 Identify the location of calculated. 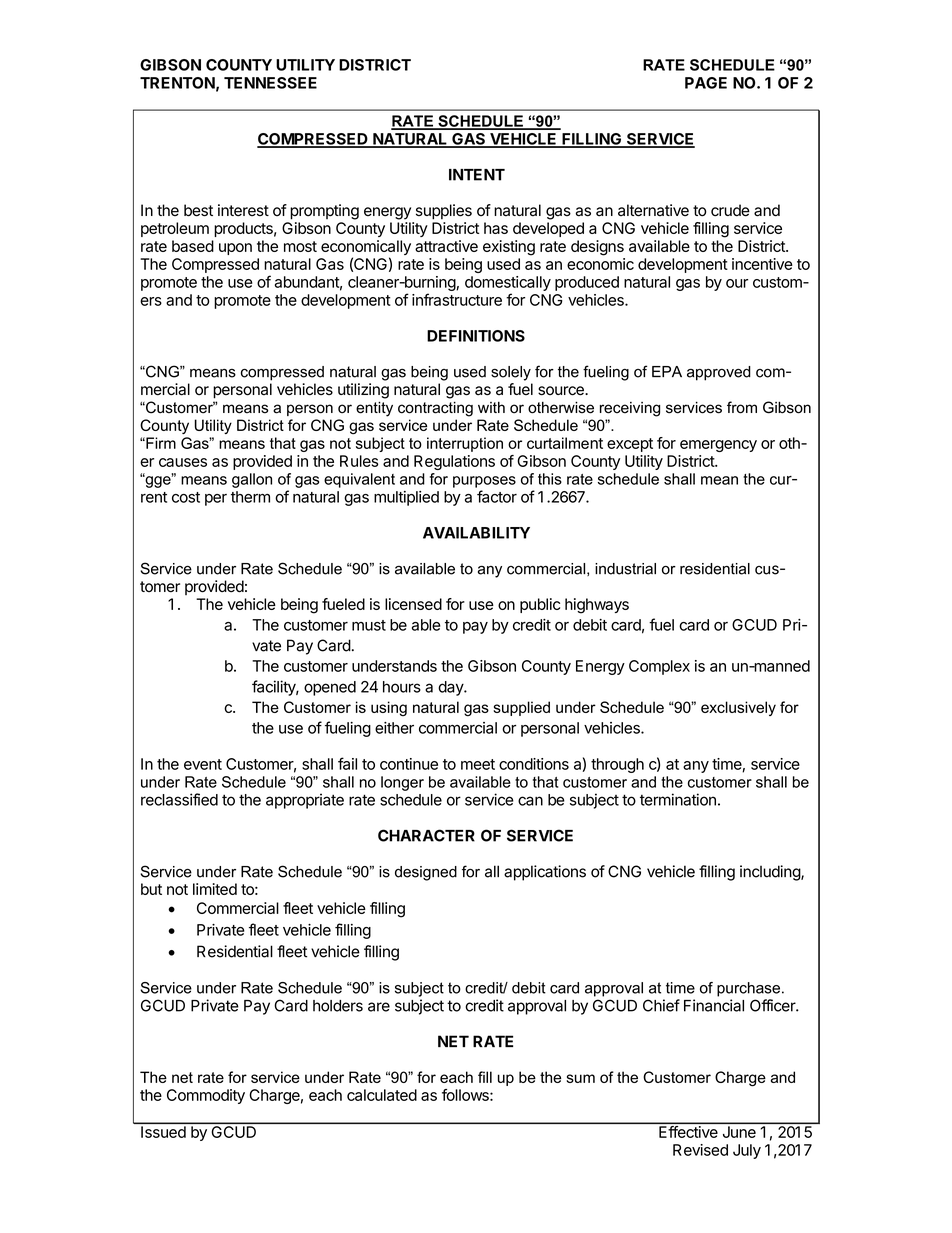
(382, 1095).
